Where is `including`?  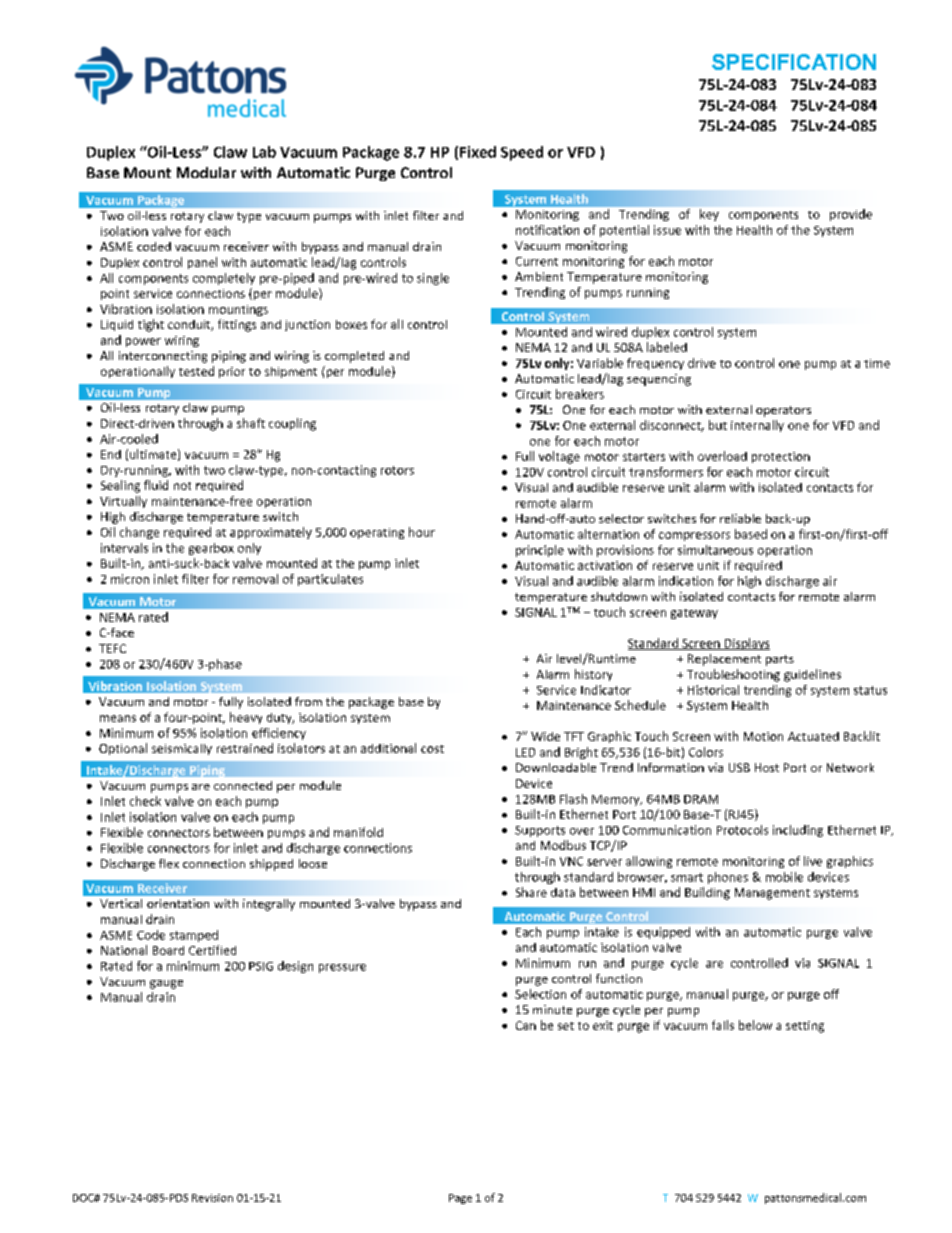
including is located at coordinates (798, 831).
